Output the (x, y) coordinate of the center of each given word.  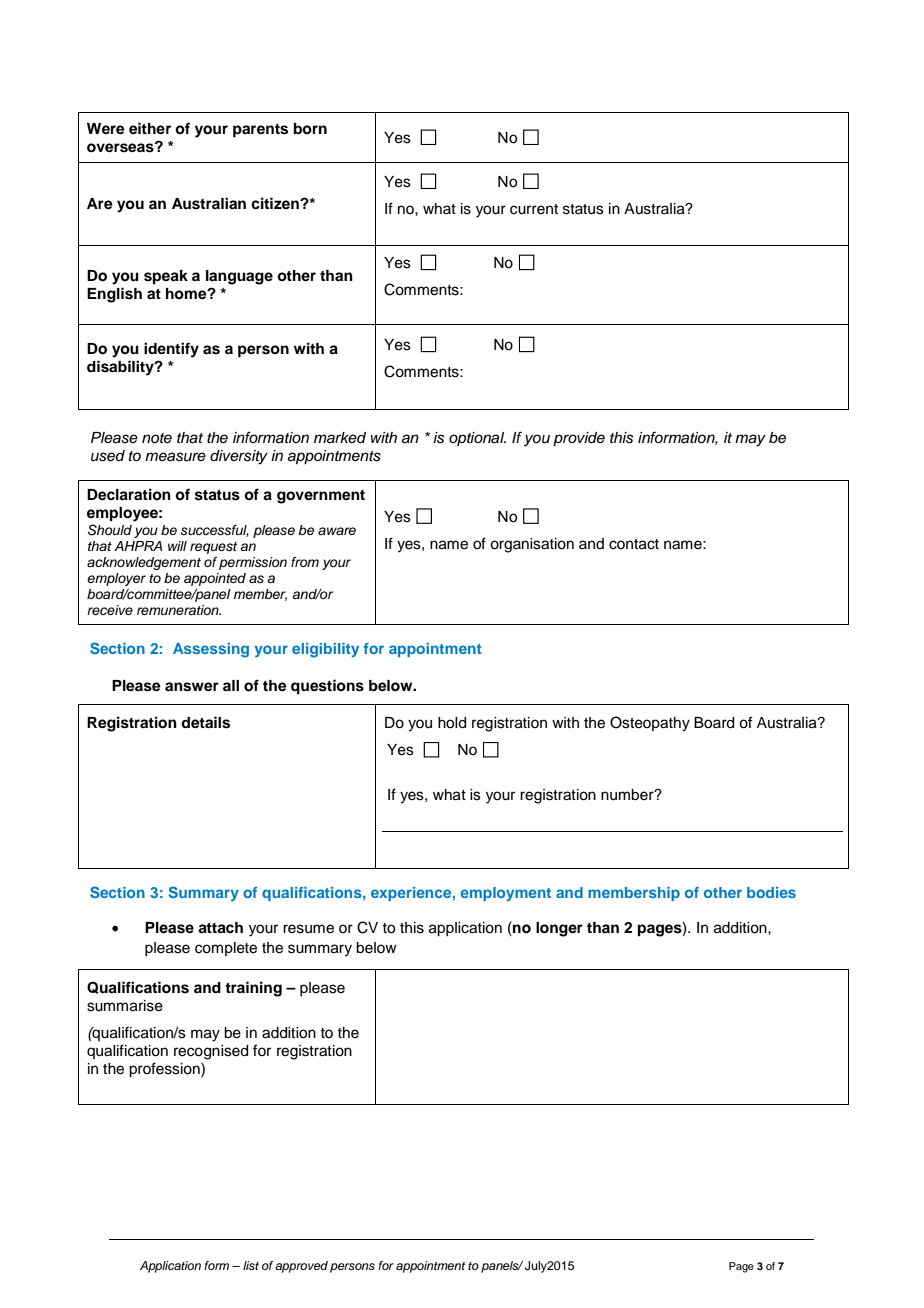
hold (452, 723)
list (251, 1265)
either (150, 128)
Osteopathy (650, 724)
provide (579, 439)
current (534, 209)
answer (192, 687)
